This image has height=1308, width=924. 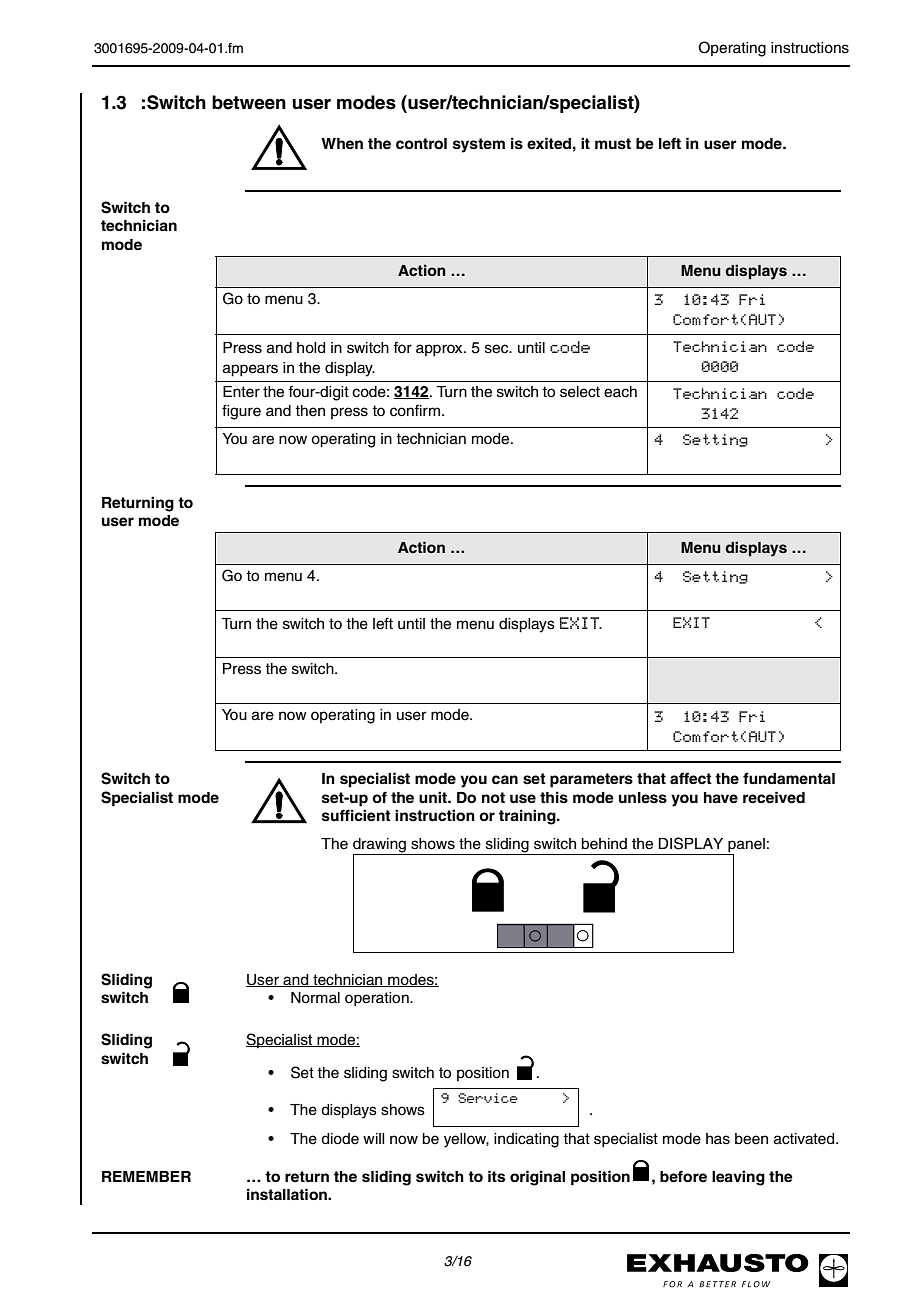 I want to click on sec, so click(x=498, y=349).
